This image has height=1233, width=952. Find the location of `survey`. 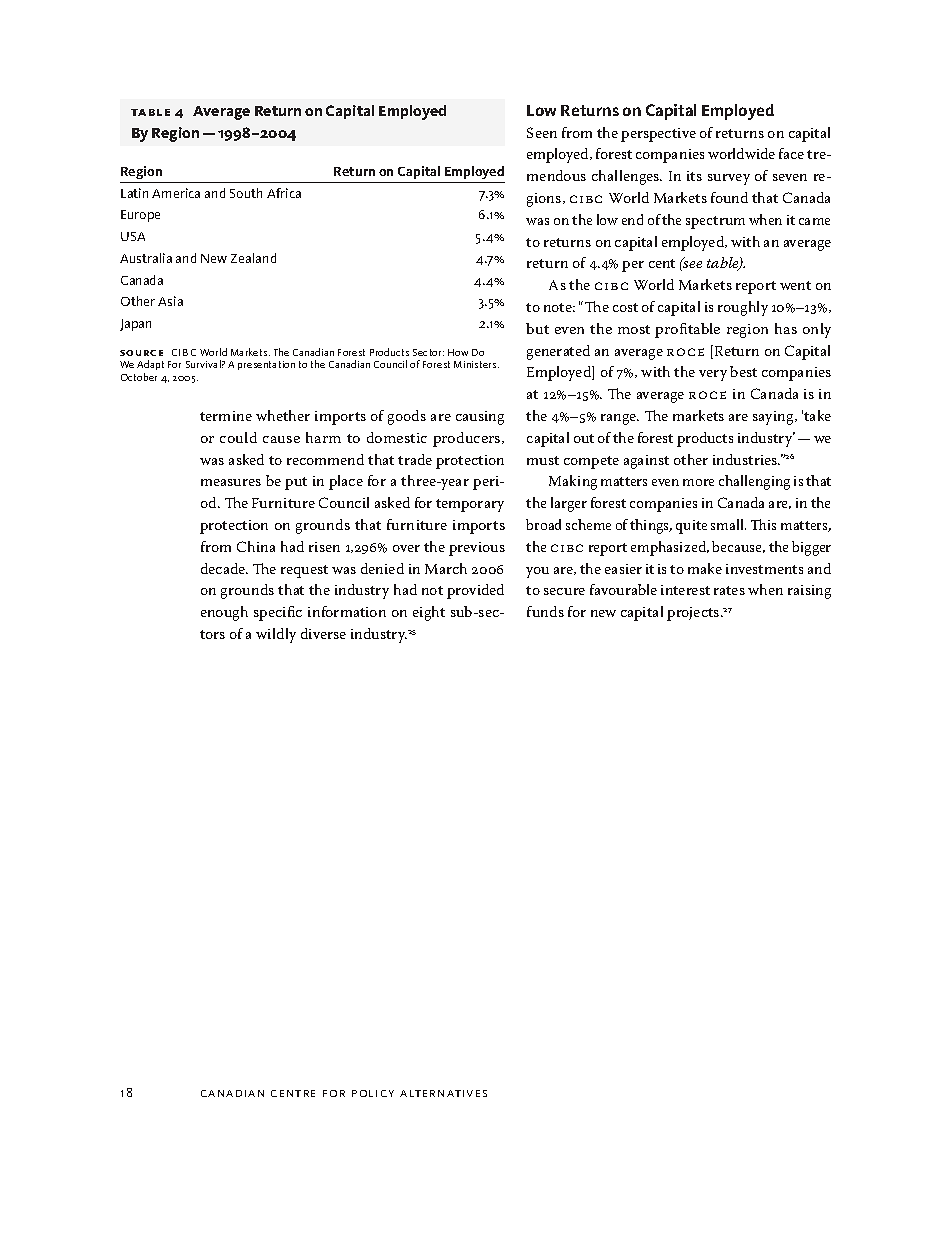

survey is located at coordinates (729, 179).
